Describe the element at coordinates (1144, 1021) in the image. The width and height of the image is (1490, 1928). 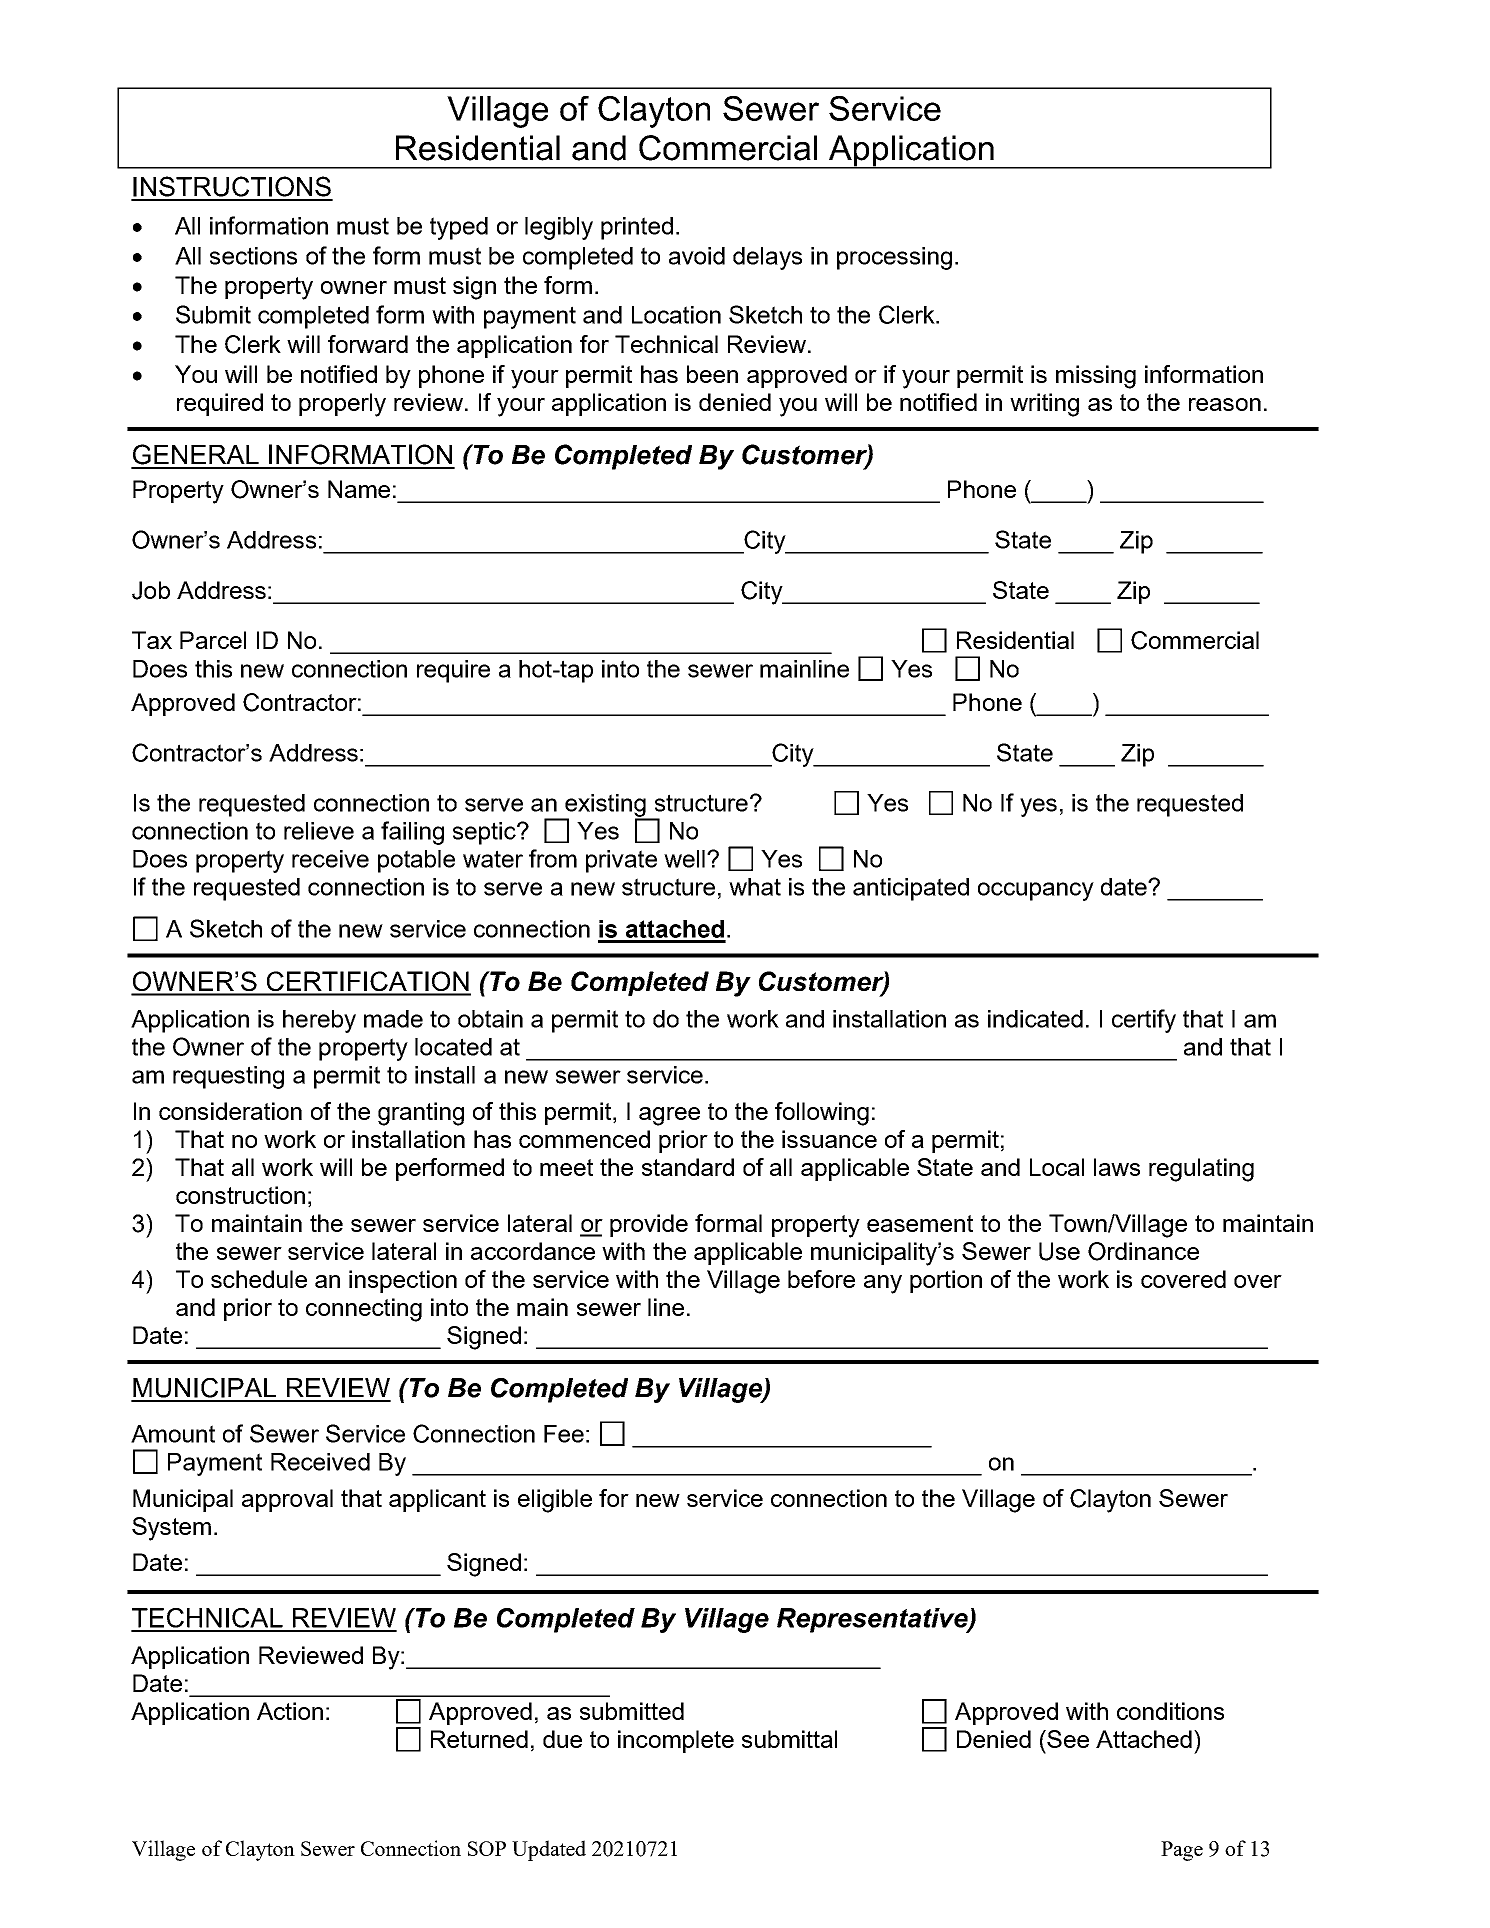
I see `certify` at that location.
